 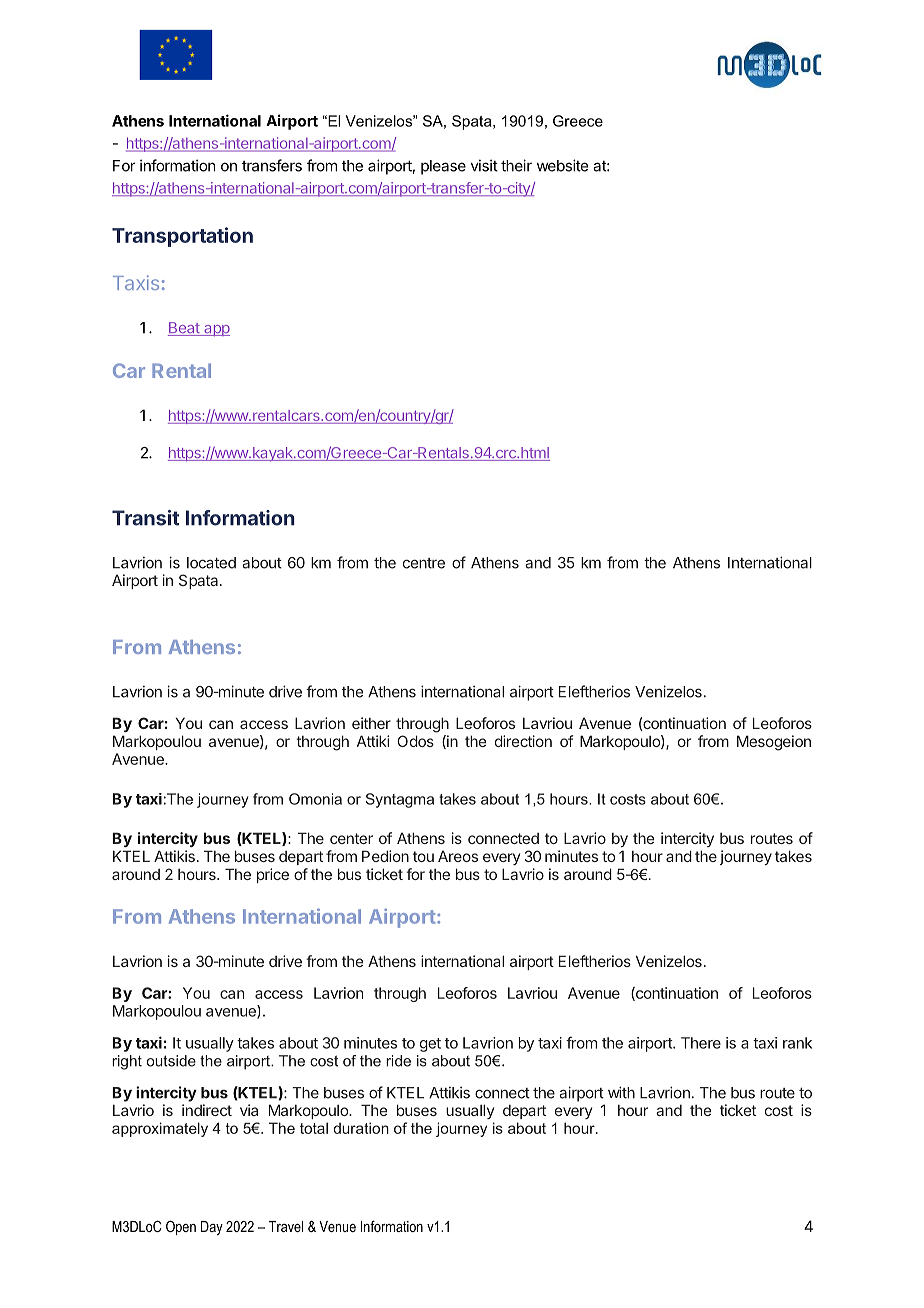 What do you see at coordinates (424, 563) in the document?
I see `centre` at bounding box center [424, 563].
